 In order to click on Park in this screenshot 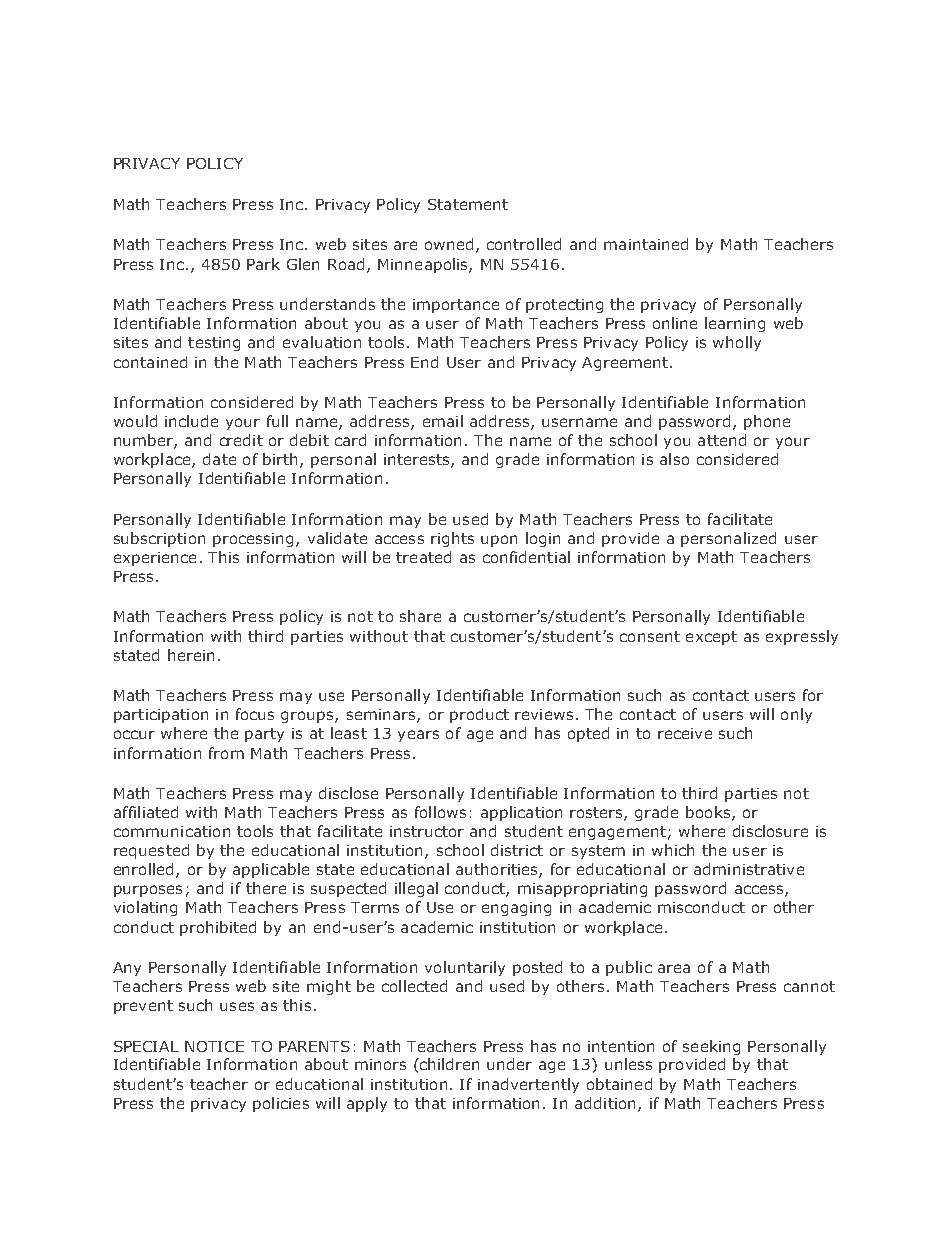, I will do `click(263, 264)`.
